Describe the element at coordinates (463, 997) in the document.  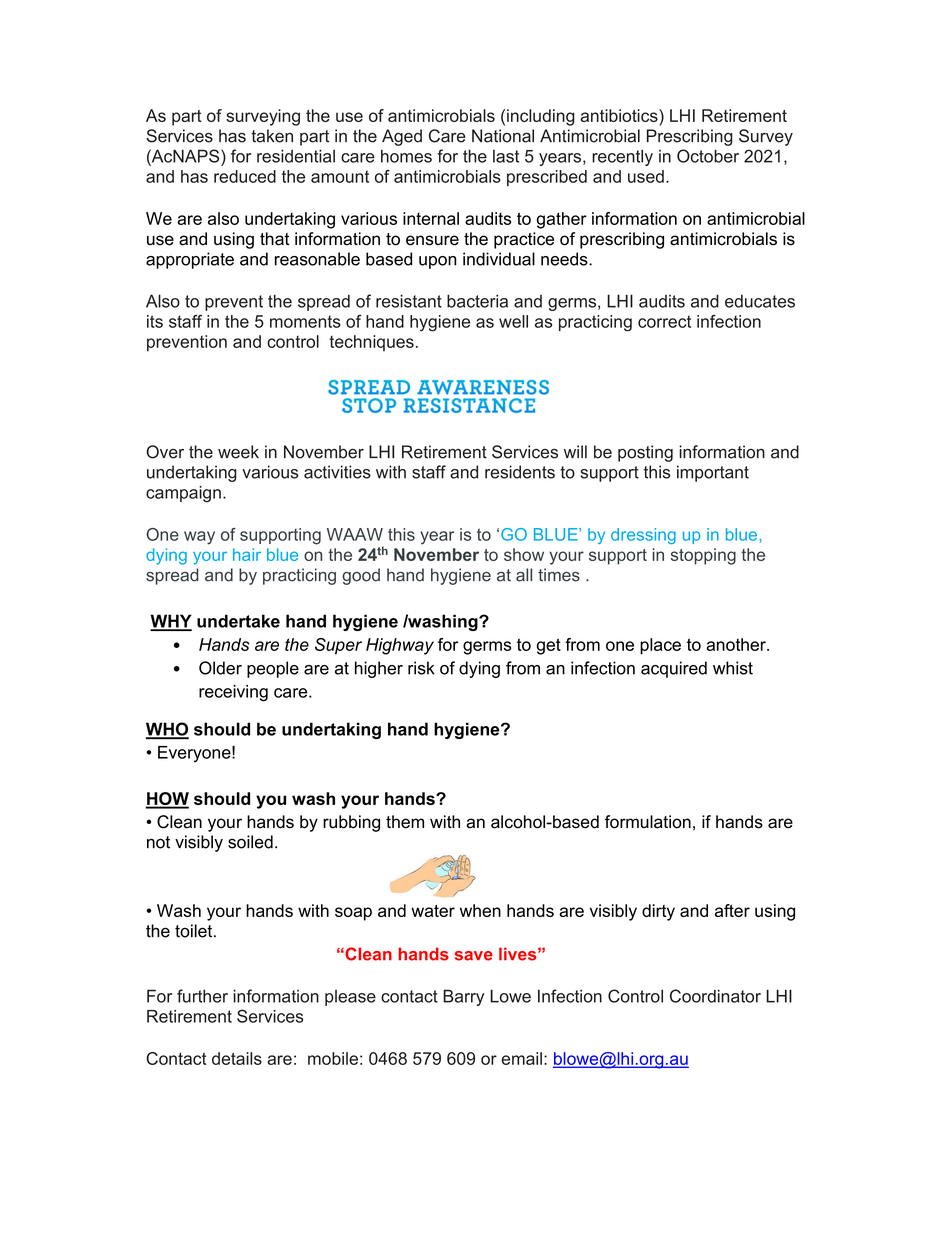
I see `Barry` at that location.
